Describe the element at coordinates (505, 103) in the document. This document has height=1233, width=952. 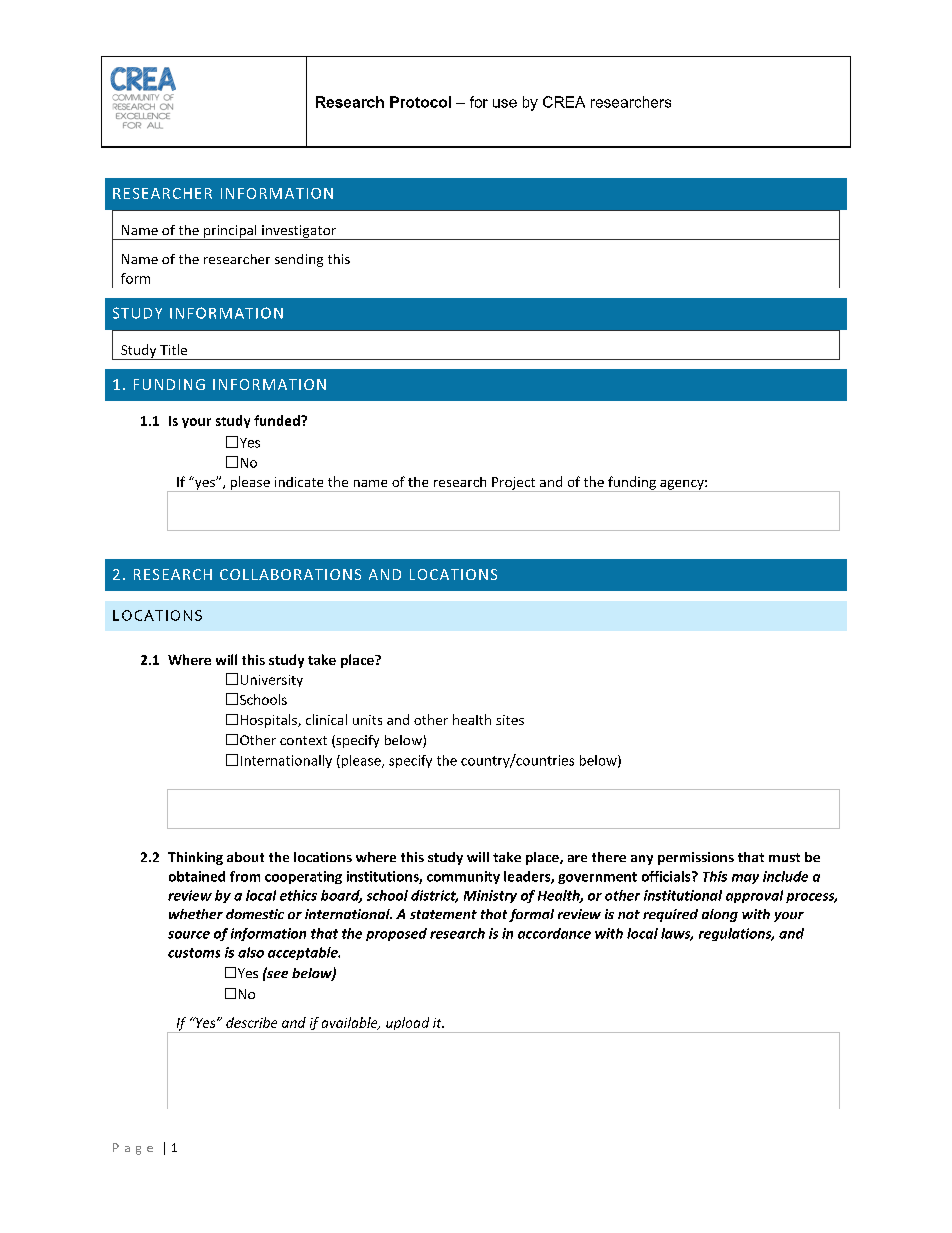
I see `use` at that location.
